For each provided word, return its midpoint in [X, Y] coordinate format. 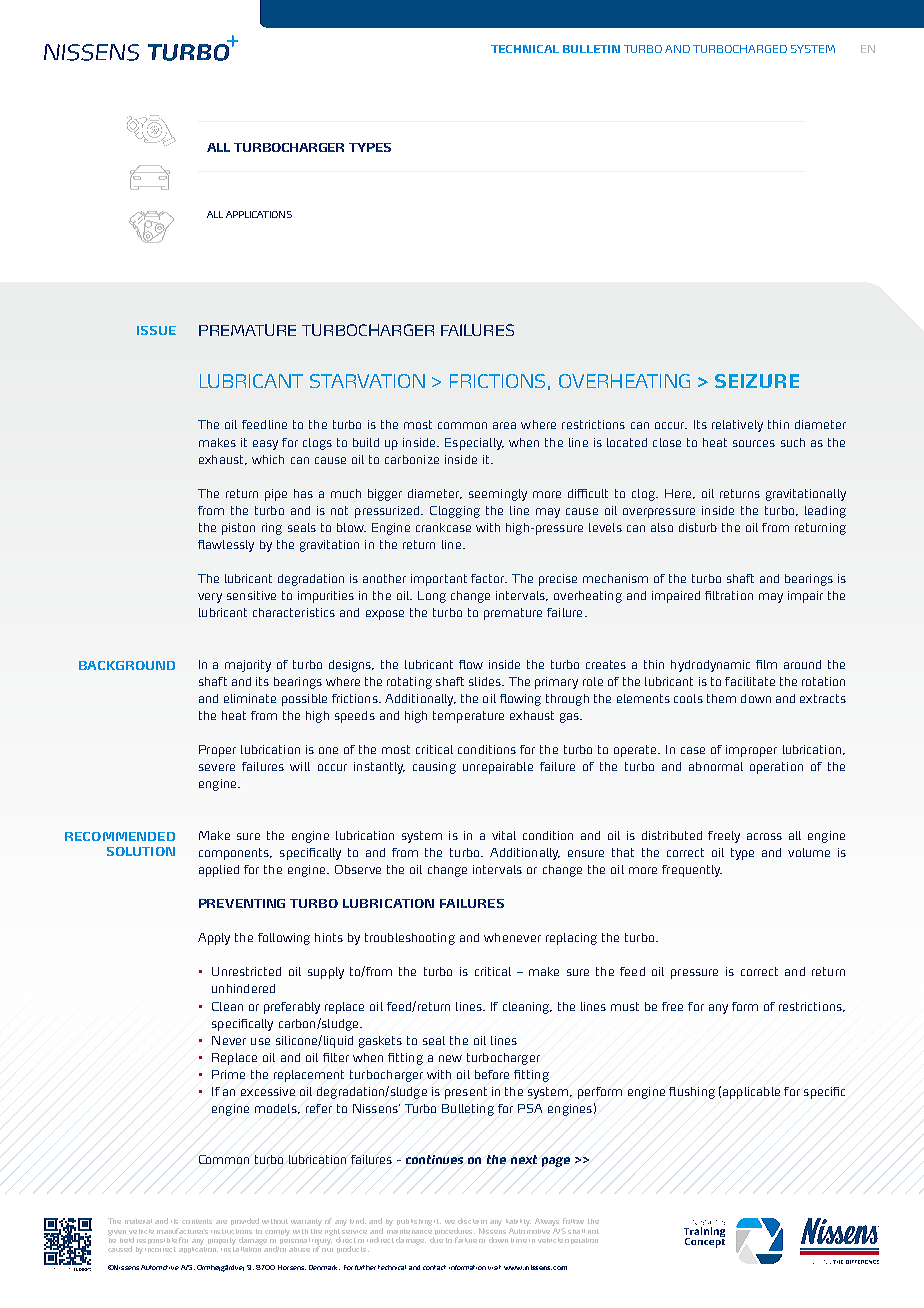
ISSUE [156, 330]
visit [494, 1267]
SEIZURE [757, 381]
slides [486, 681]
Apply [214, 939]
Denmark [324, 1267]
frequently [692, 871]
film [766, 664]
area [504, 425]
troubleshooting [410, 939]
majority [248, 666]
